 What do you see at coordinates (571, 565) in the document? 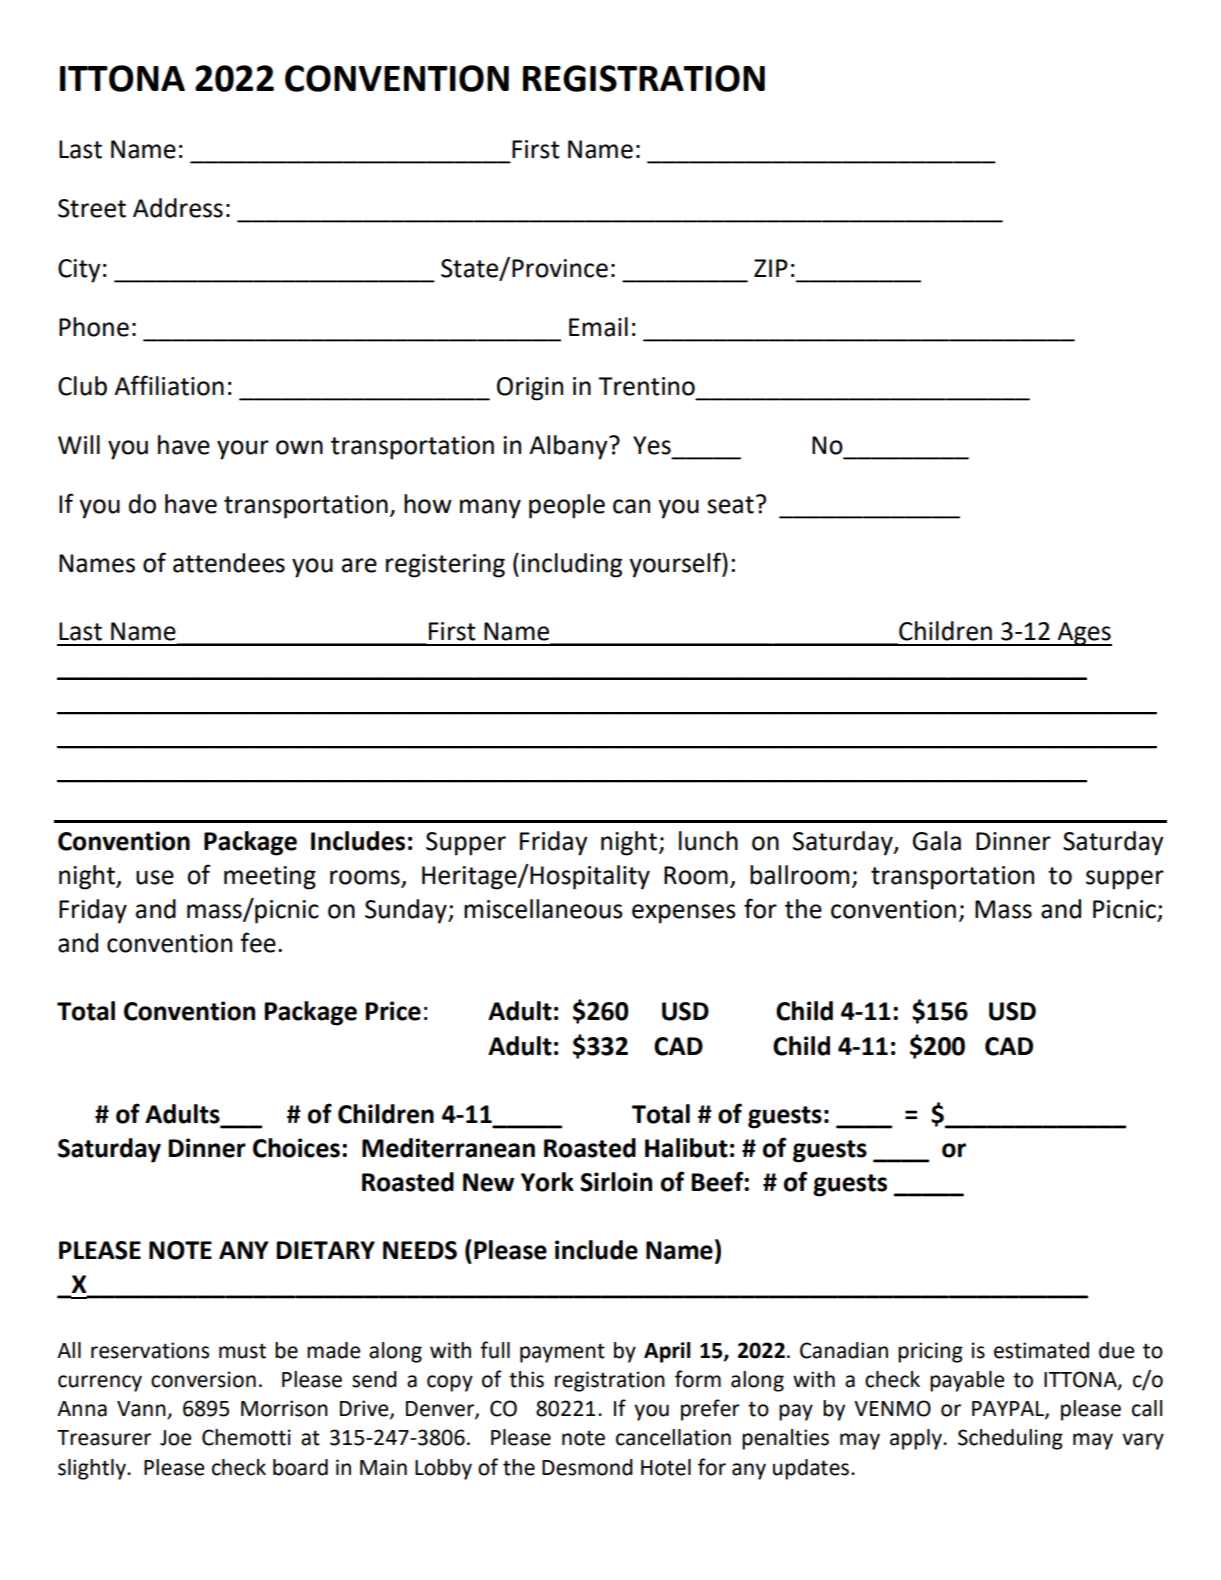
I see `including` at bounding box center [571, 565].
